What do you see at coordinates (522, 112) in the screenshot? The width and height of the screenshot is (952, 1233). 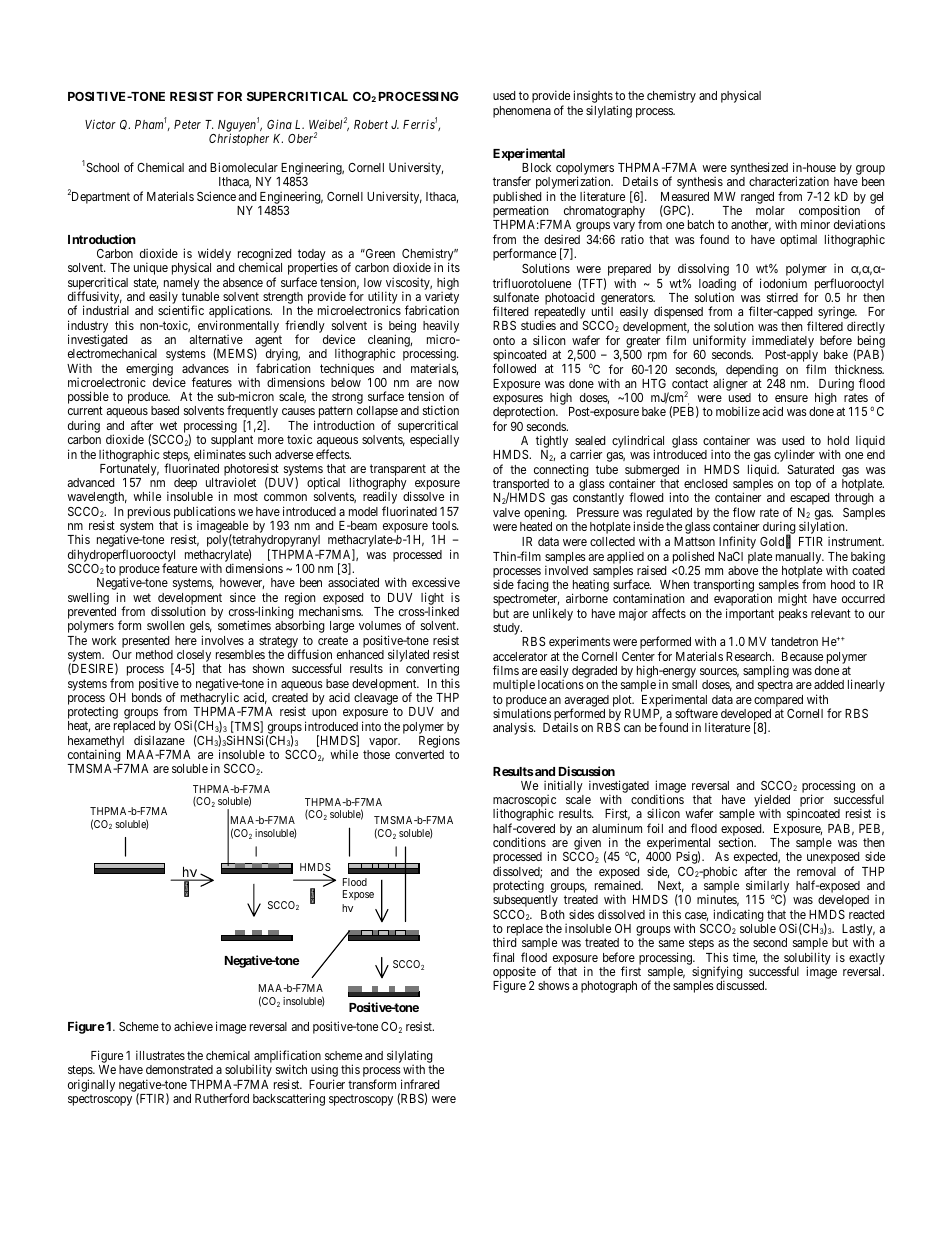 I see `phenomena` at bounding box center [522, 112].
